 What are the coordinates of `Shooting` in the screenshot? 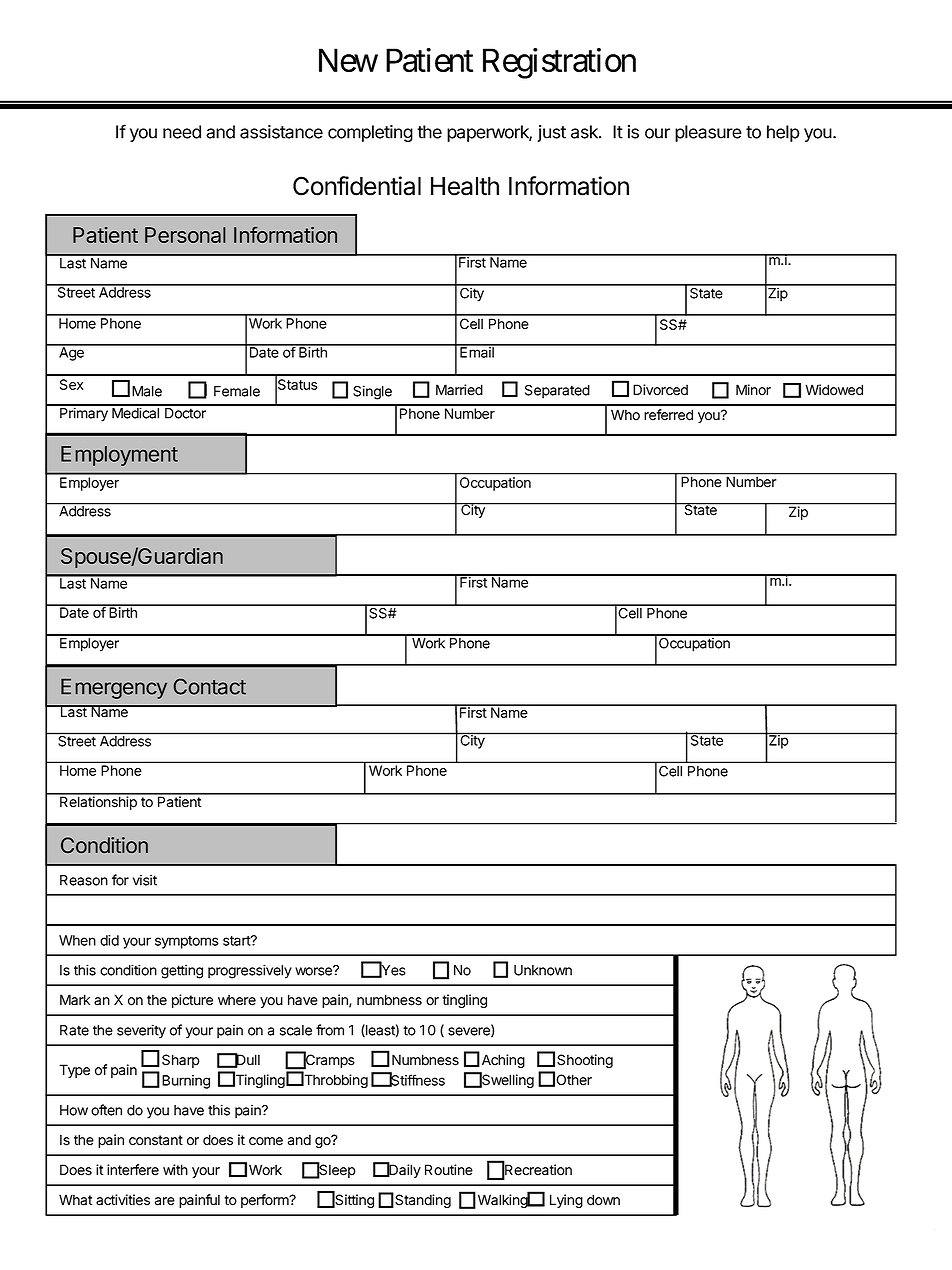 It's located at (585, 1061).
